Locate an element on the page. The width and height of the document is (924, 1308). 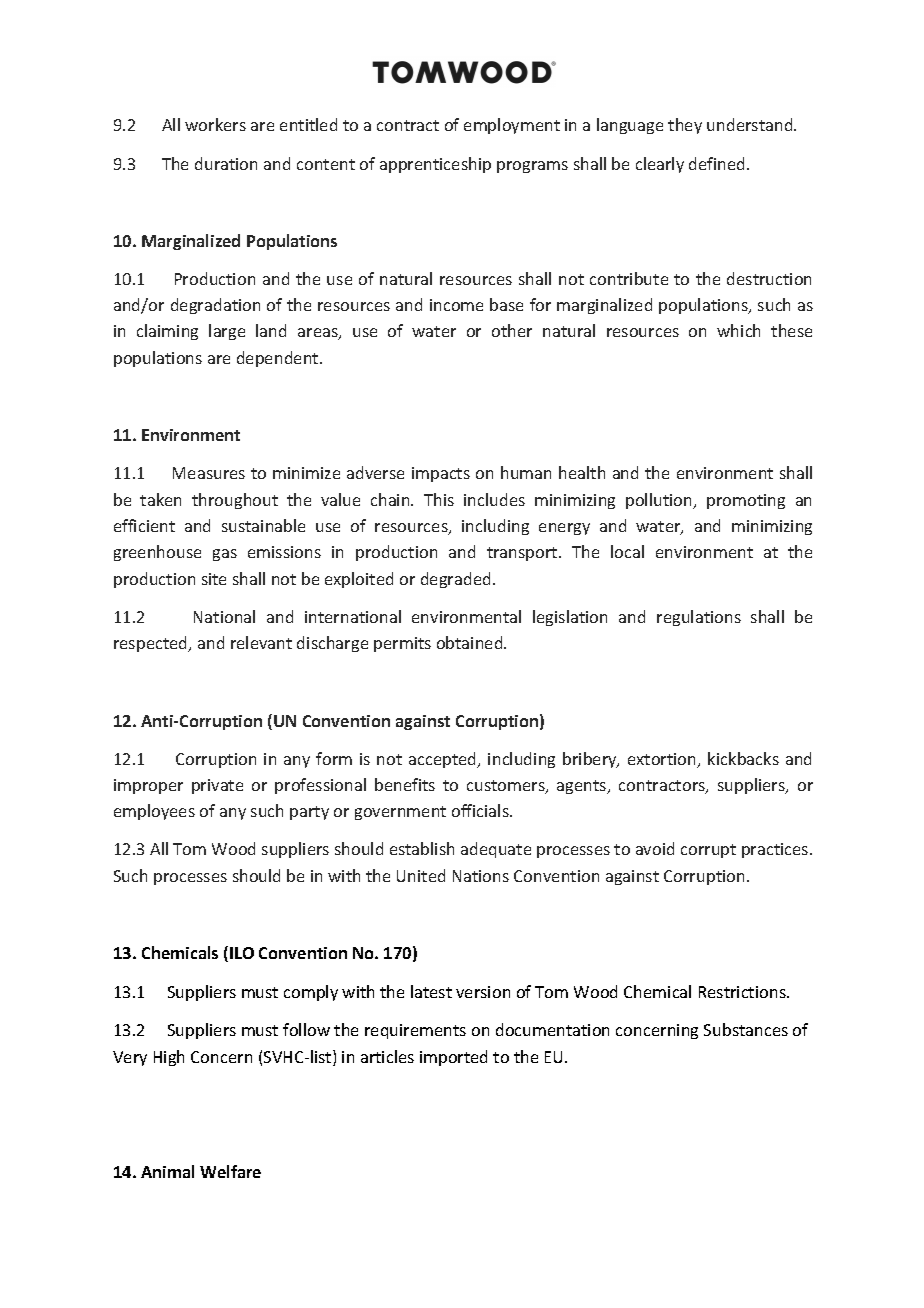
Measures is located at coordinates (209, 473).
